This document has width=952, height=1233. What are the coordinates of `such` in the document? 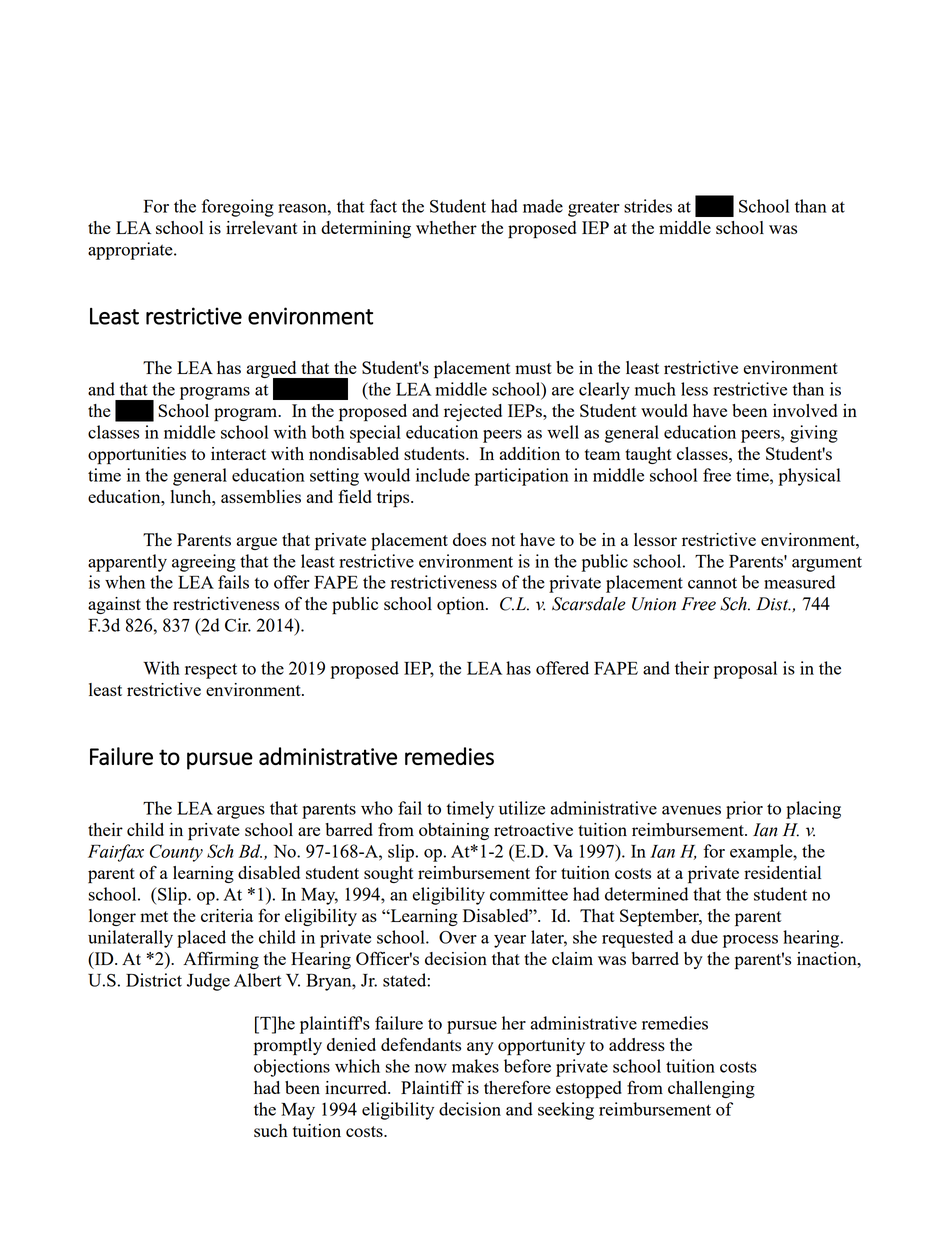 It's located at (271, 1130).
